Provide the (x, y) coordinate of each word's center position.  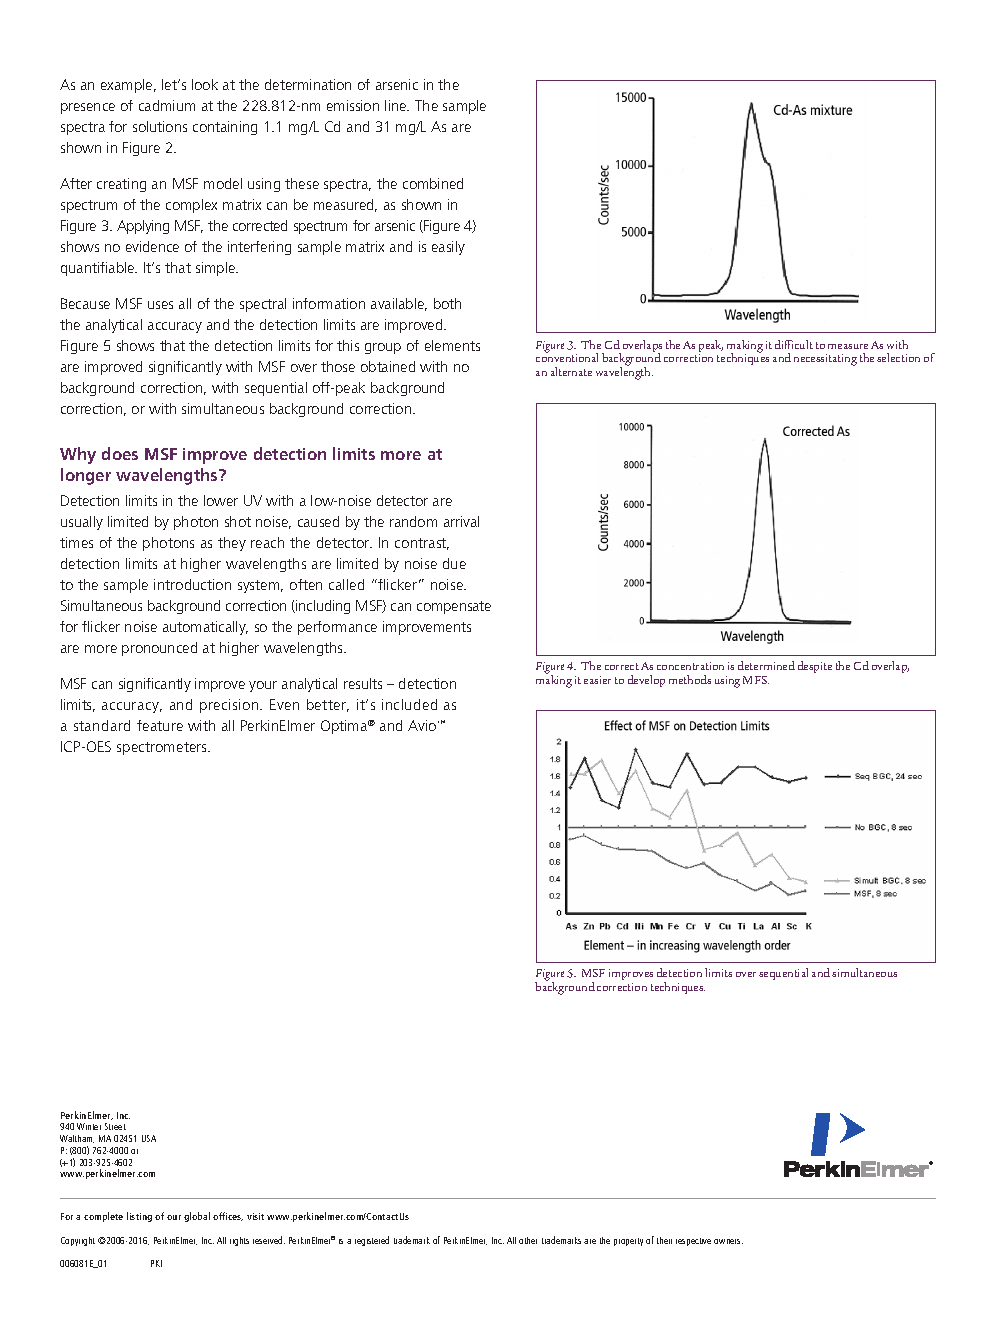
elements (452, 345)
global (197, 1217)
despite (815, 667)
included (409, 704)
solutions (160, 126)
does (120, 453)
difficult (794, 344)
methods (690, 679)
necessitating (825, 360)
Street (115, 1126)
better (328, 705)
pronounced (159, 649)
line (397, 105)
